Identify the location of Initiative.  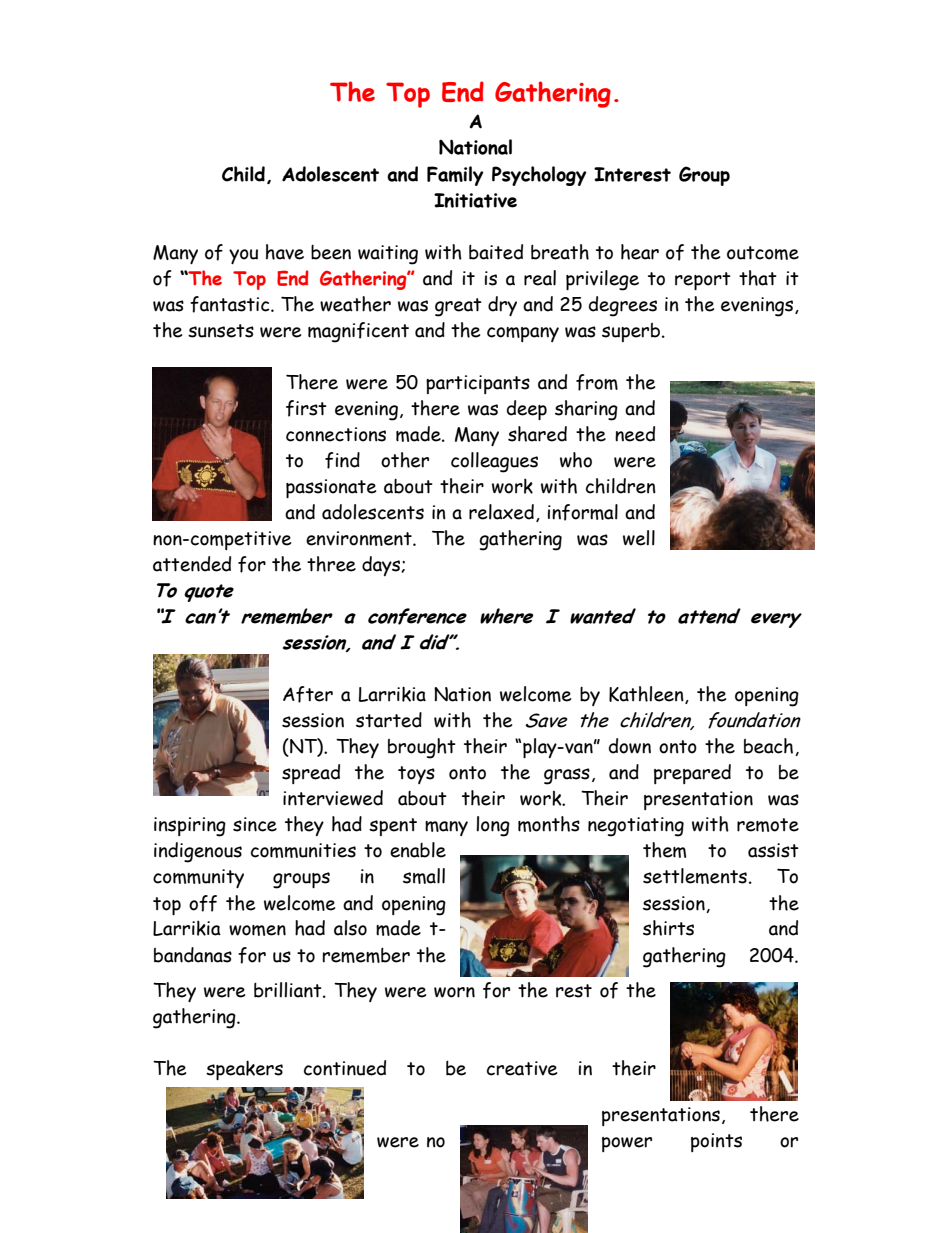
(475, 200).
